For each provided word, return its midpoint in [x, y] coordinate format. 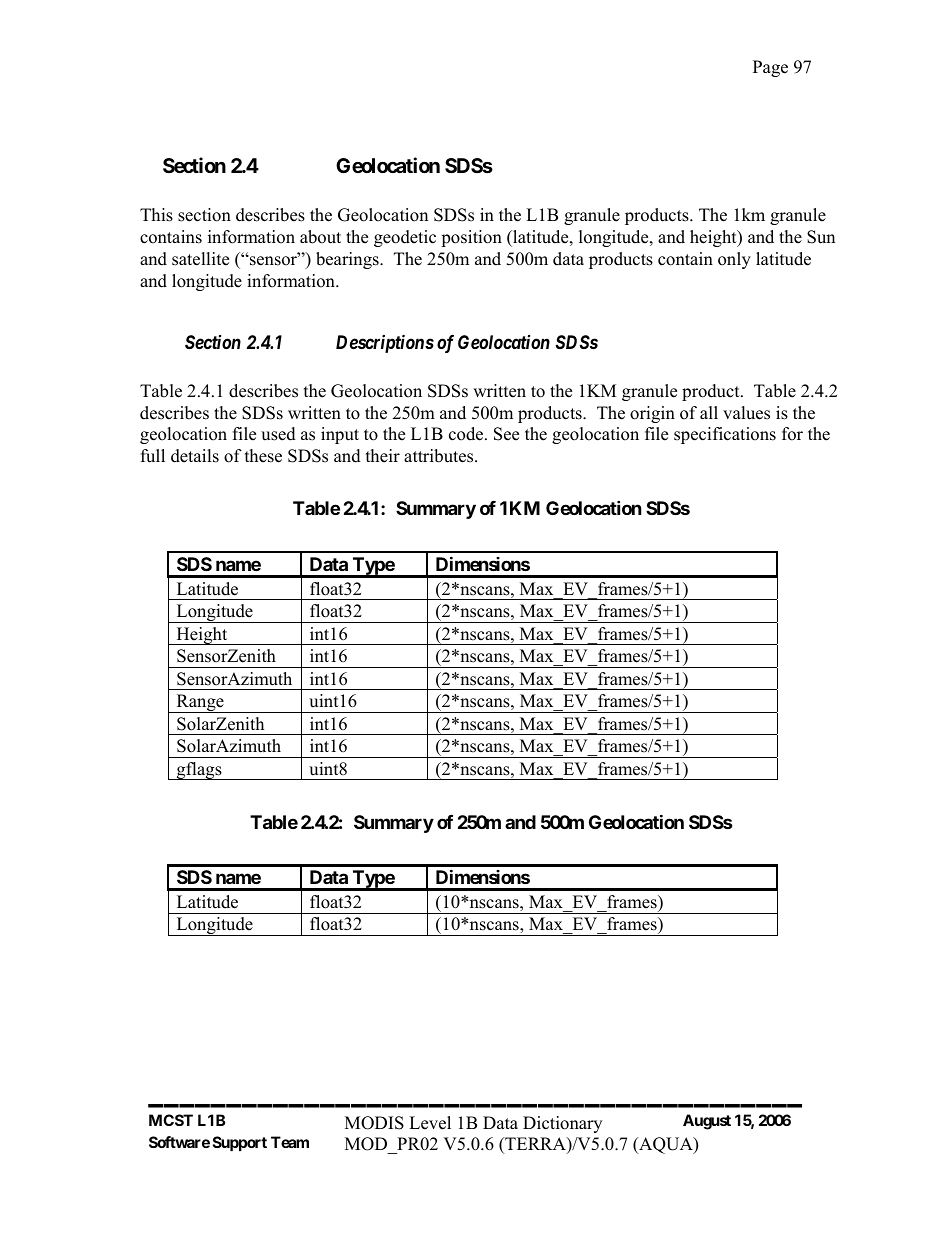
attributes [440, 456]
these [263, 456]
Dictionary [562, 1124]
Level [430, 1123]
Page [770, 68]
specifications [725, 435]
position [471, 238]
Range [200, 703]
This [156, 215]
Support [240, 1143]
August [707, 1122]
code [467, 434]
